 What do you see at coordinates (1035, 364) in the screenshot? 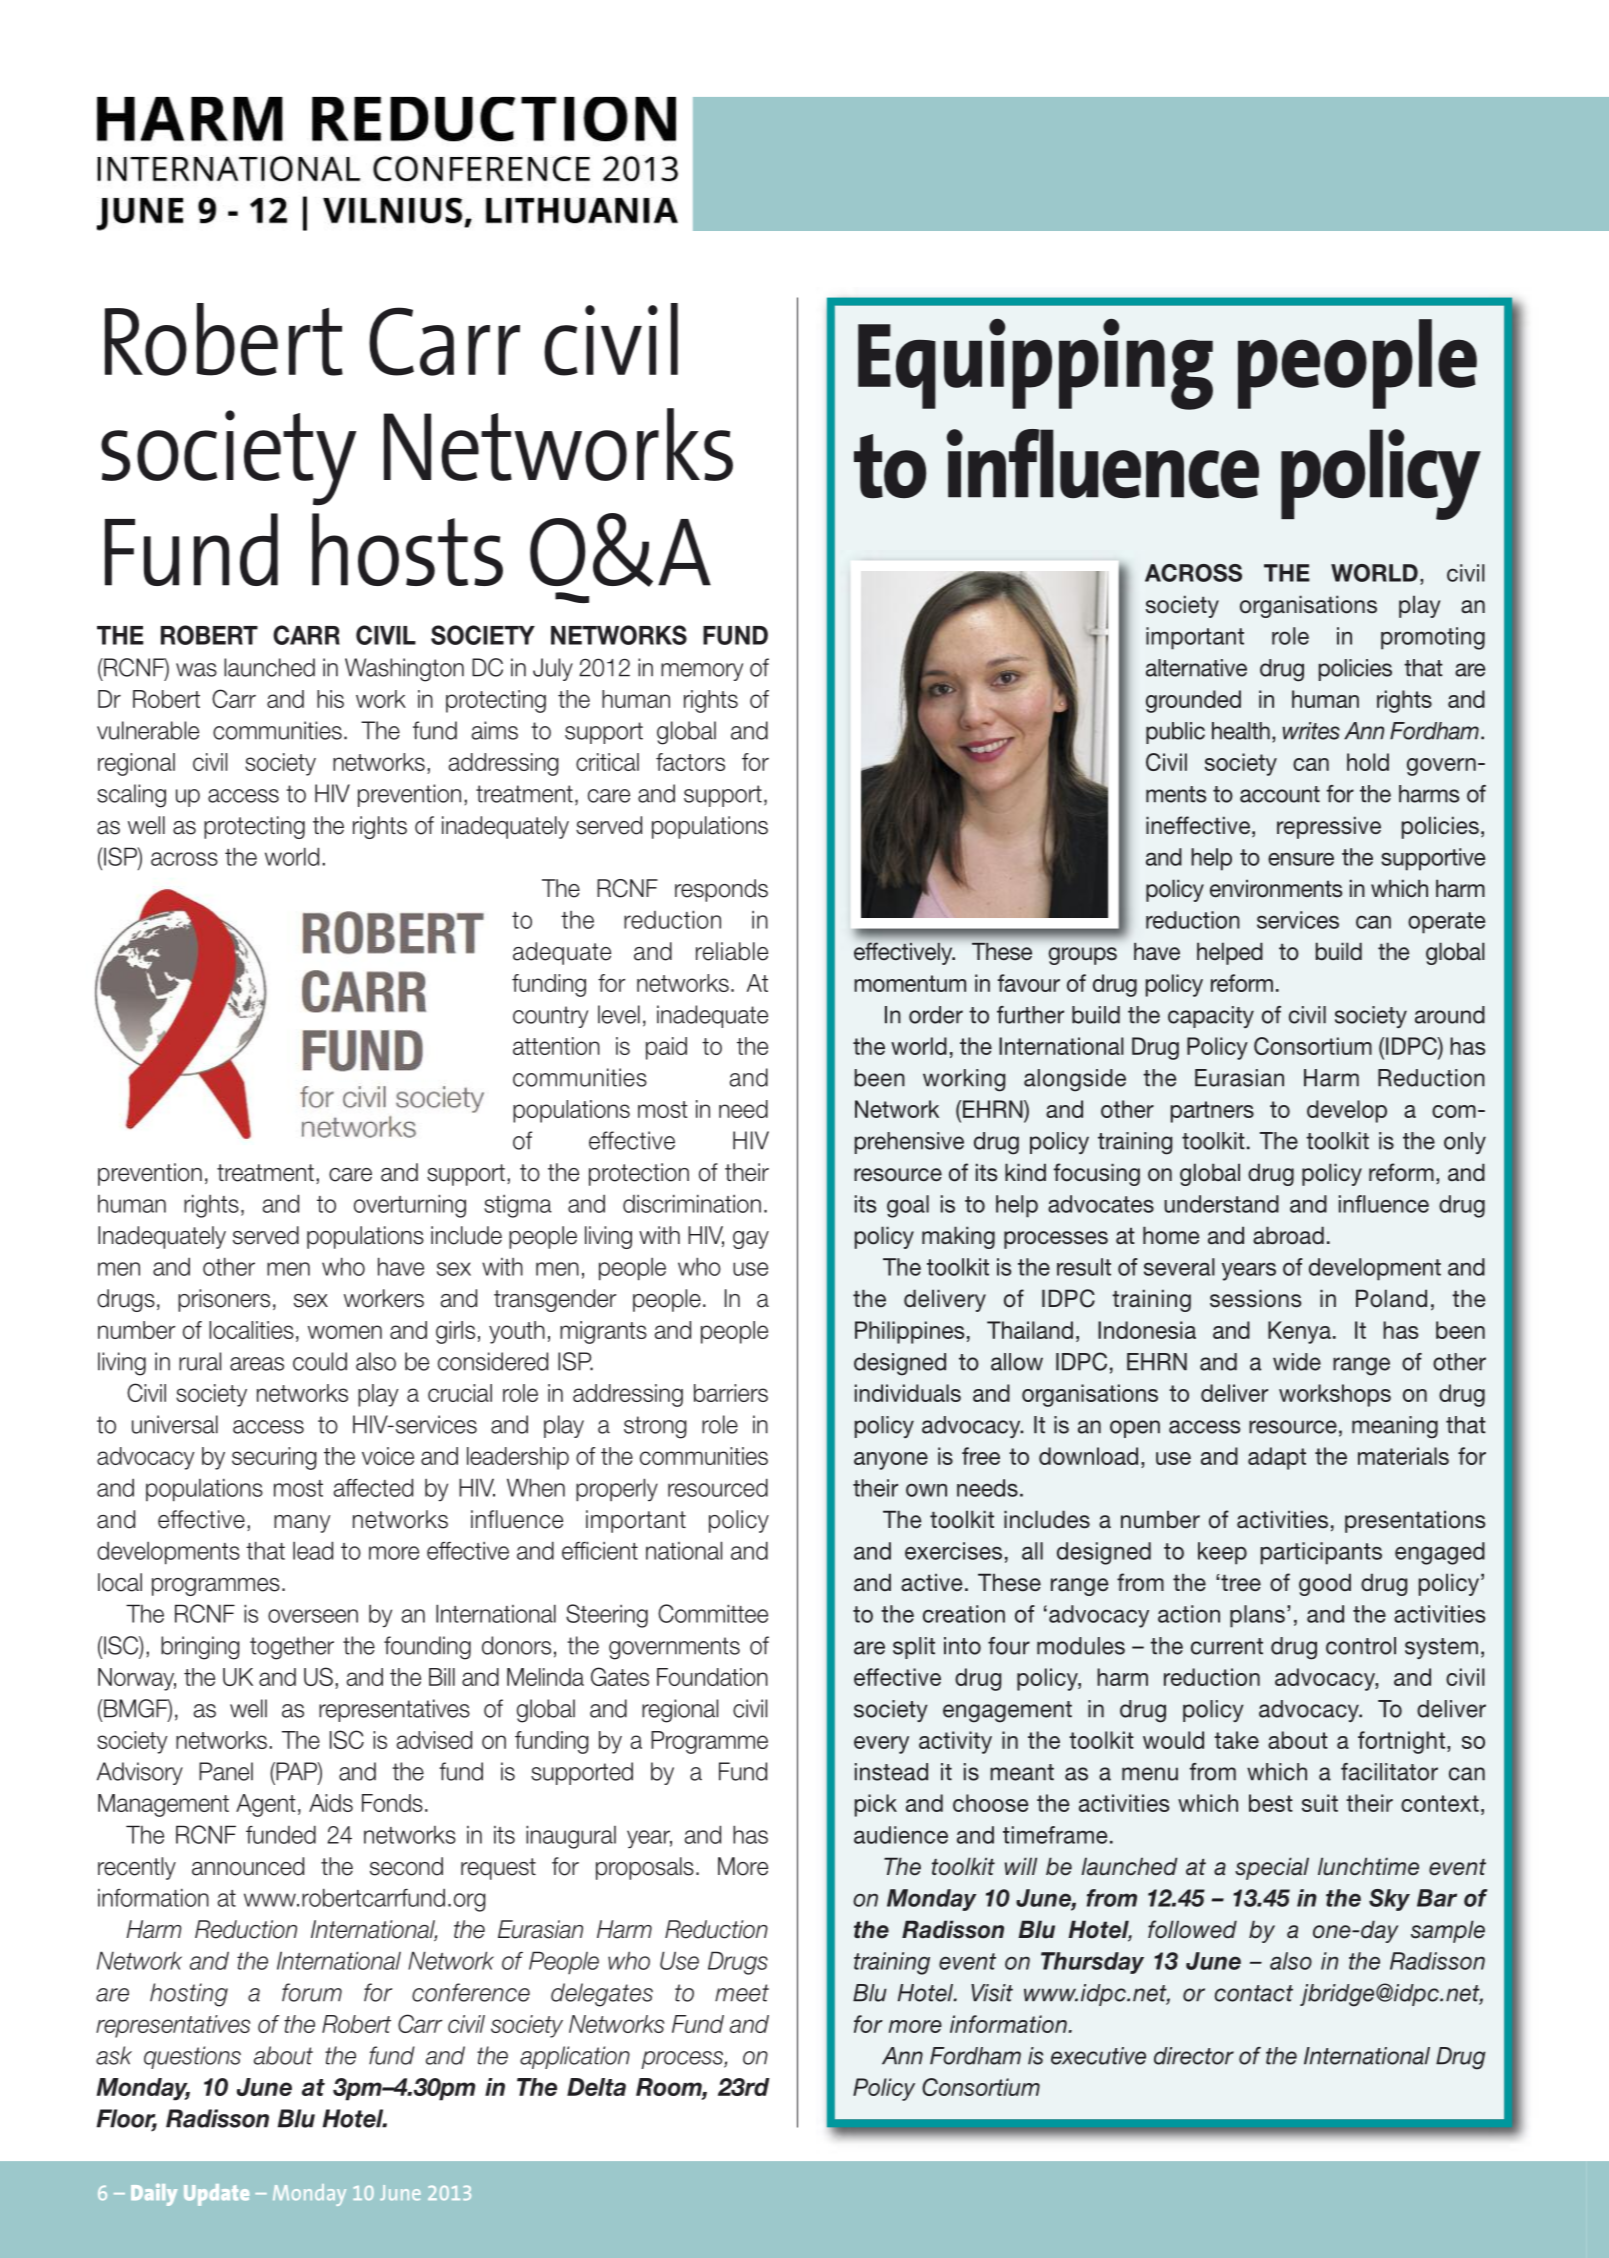
I see `Equipping` at bounding box center [1035, 364].
